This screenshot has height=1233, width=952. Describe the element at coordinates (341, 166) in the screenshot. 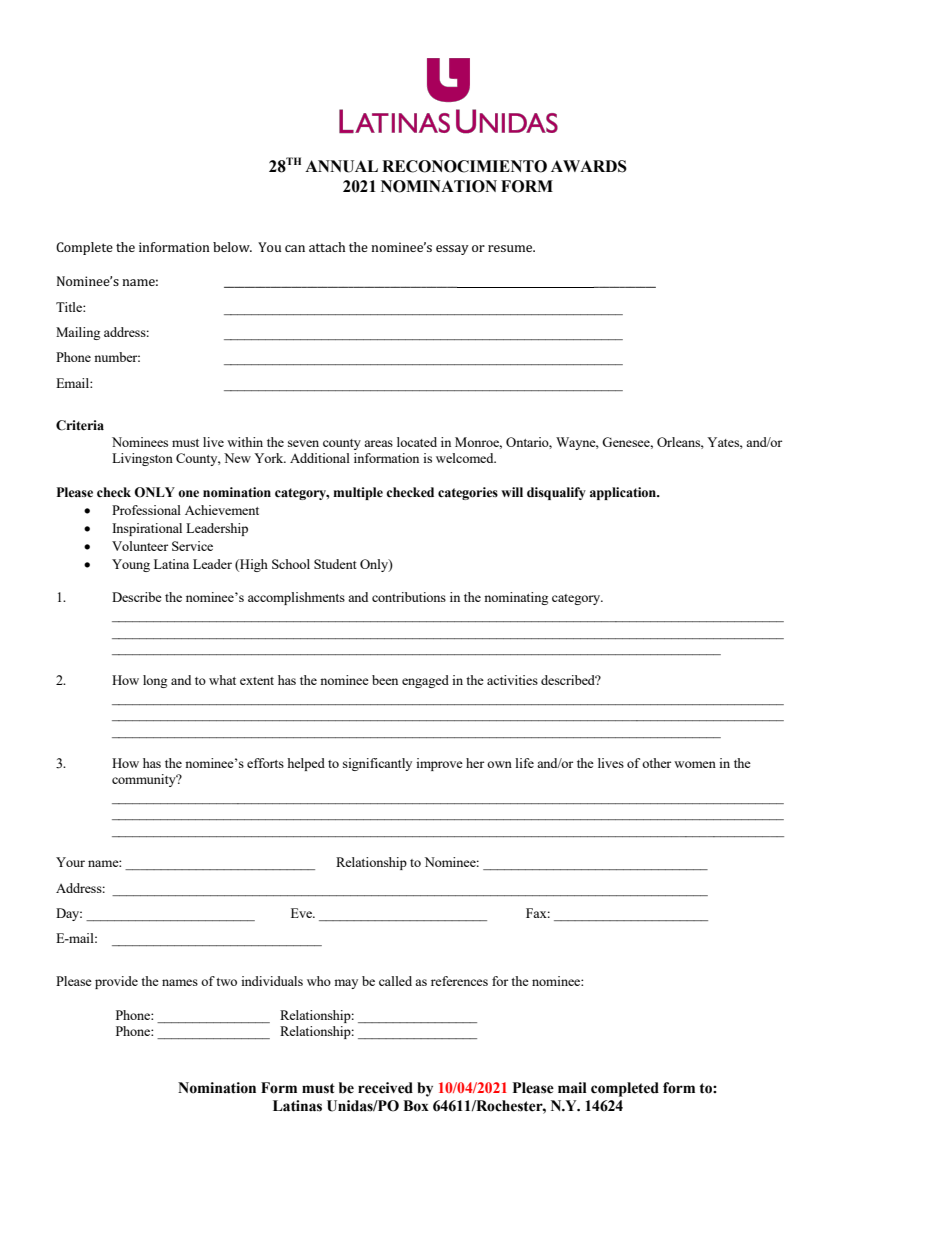

I see `ANNUAL` at that location.
